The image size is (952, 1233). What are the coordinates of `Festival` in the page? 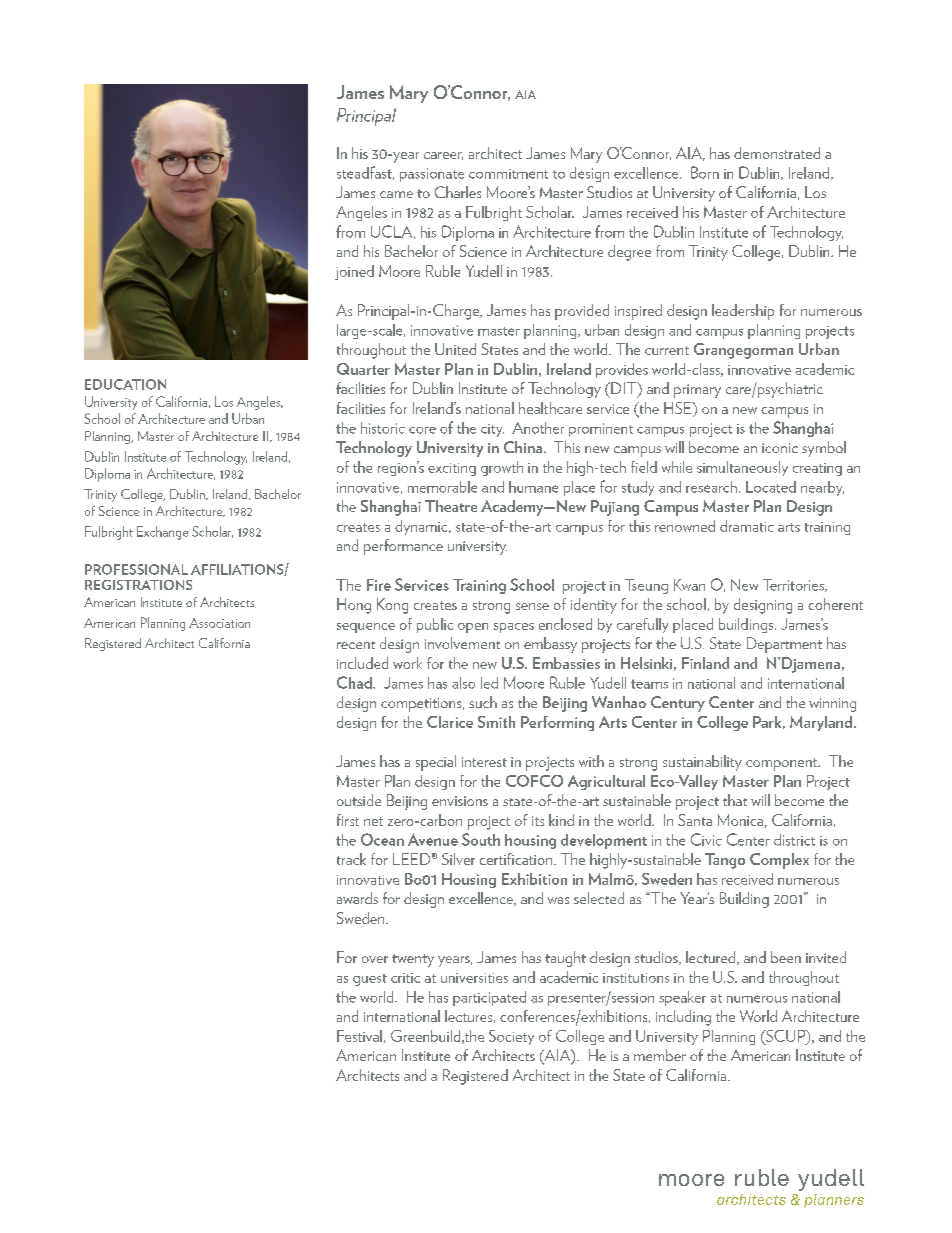 It's located at (359, 1036).
